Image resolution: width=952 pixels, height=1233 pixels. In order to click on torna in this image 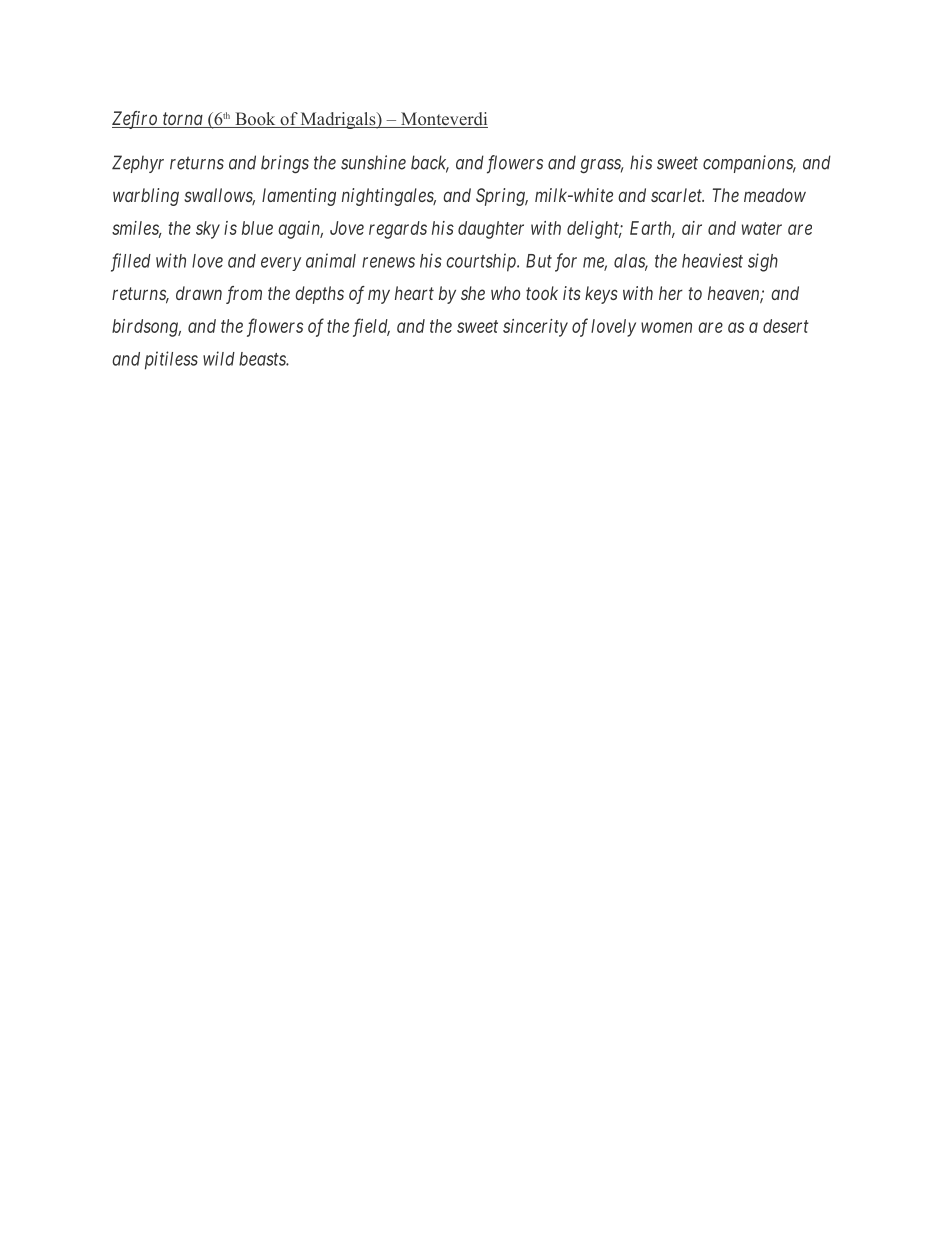, I will do `click(183, 120)`.
